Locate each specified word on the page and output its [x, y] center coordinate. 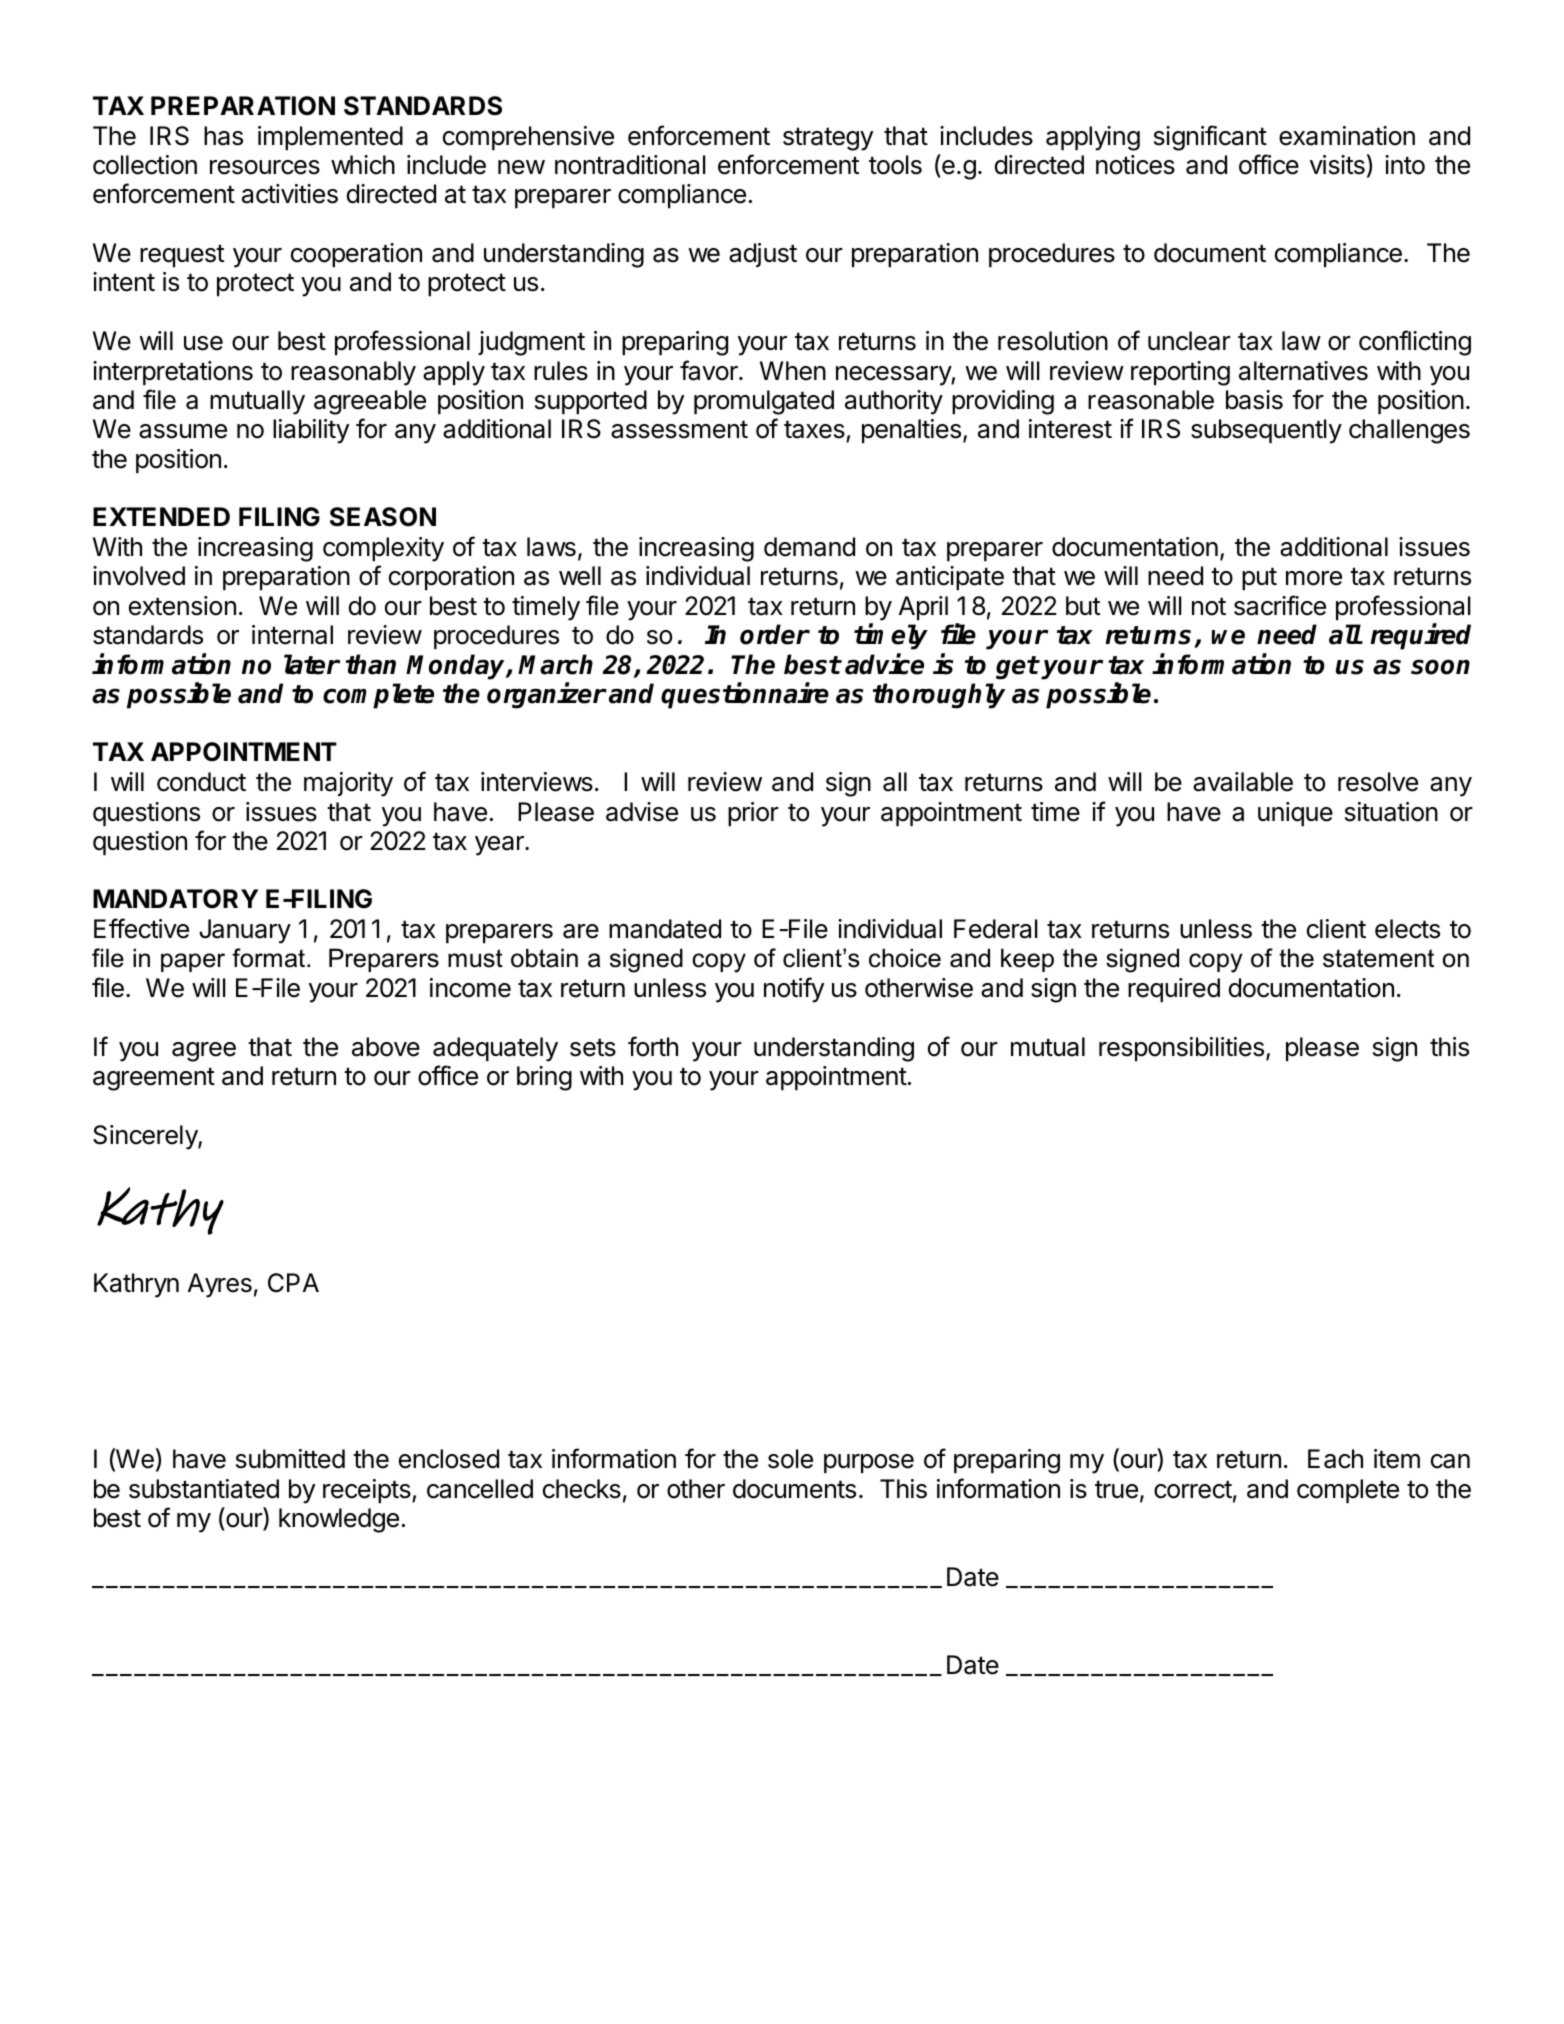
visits [1337, 165]
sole [790, 1459]
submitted [290, 1459]
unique [1295, 814]
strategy [828, 139]
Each [1335, 1459]
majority [348, 784]
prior [753, 814]
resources [265, 167]
